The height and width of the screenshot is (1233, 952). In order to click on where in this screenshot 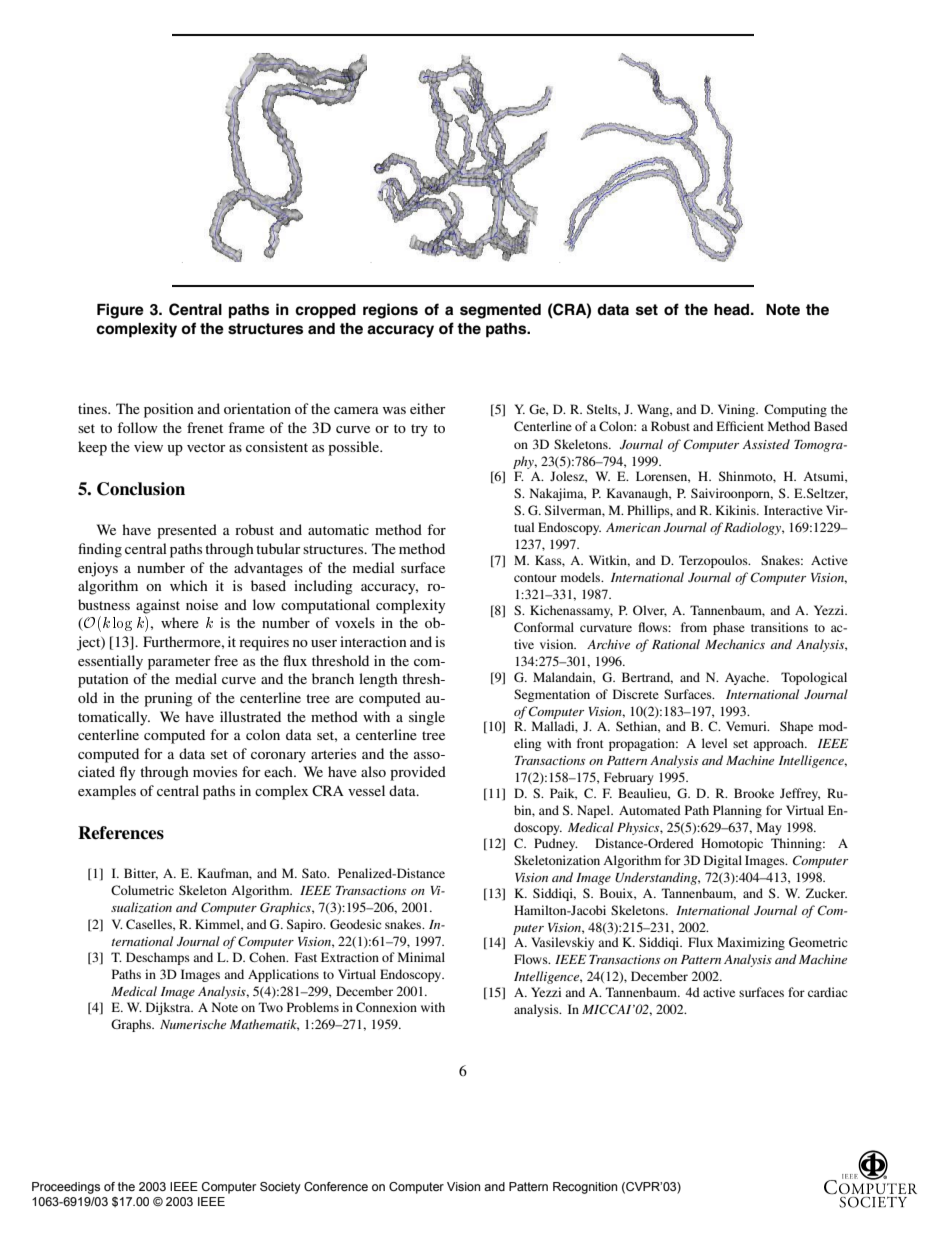, I will do `click(180, 622)`.
